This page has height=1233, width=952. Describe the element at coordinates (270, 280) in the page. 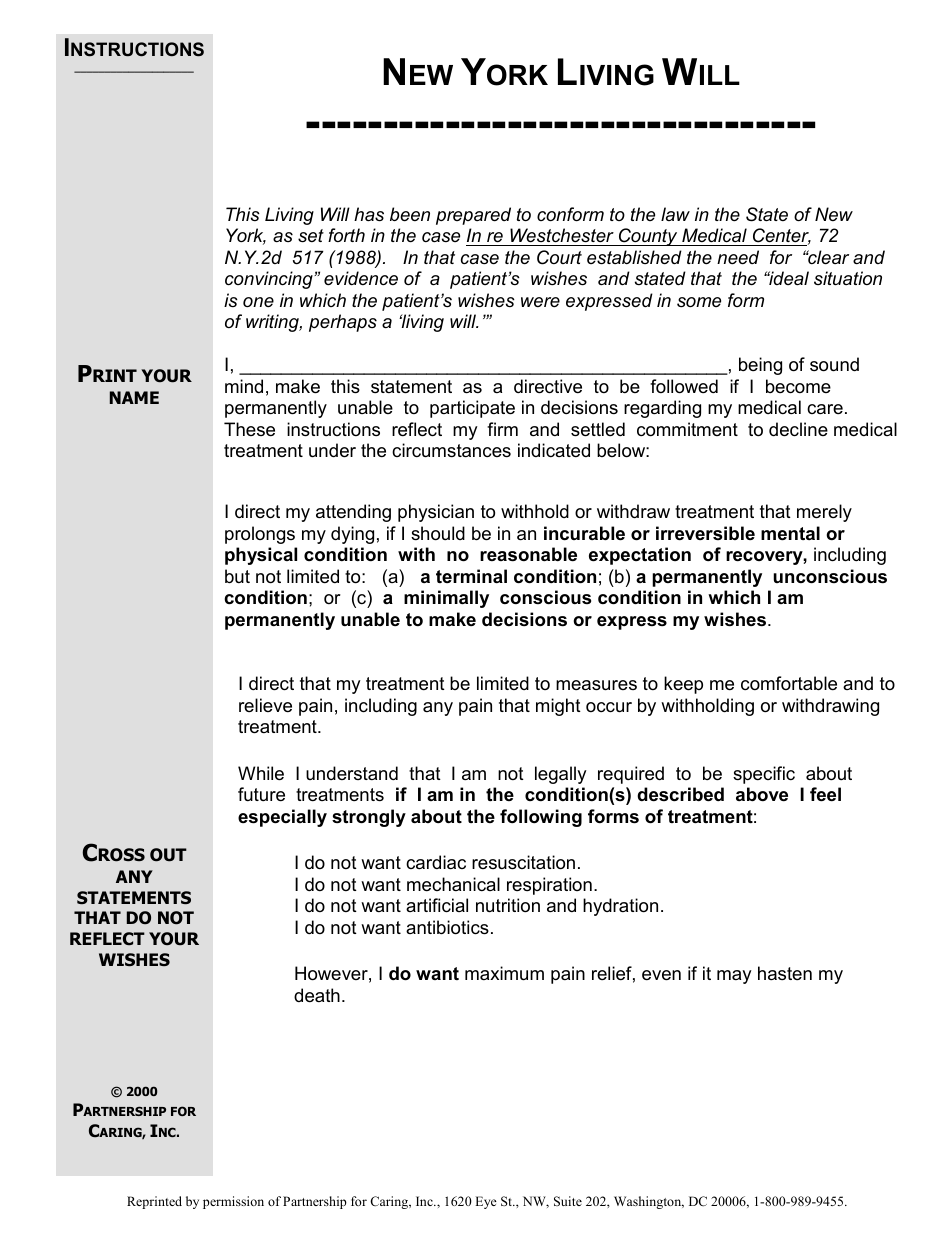

I see `convincing` at that location.
